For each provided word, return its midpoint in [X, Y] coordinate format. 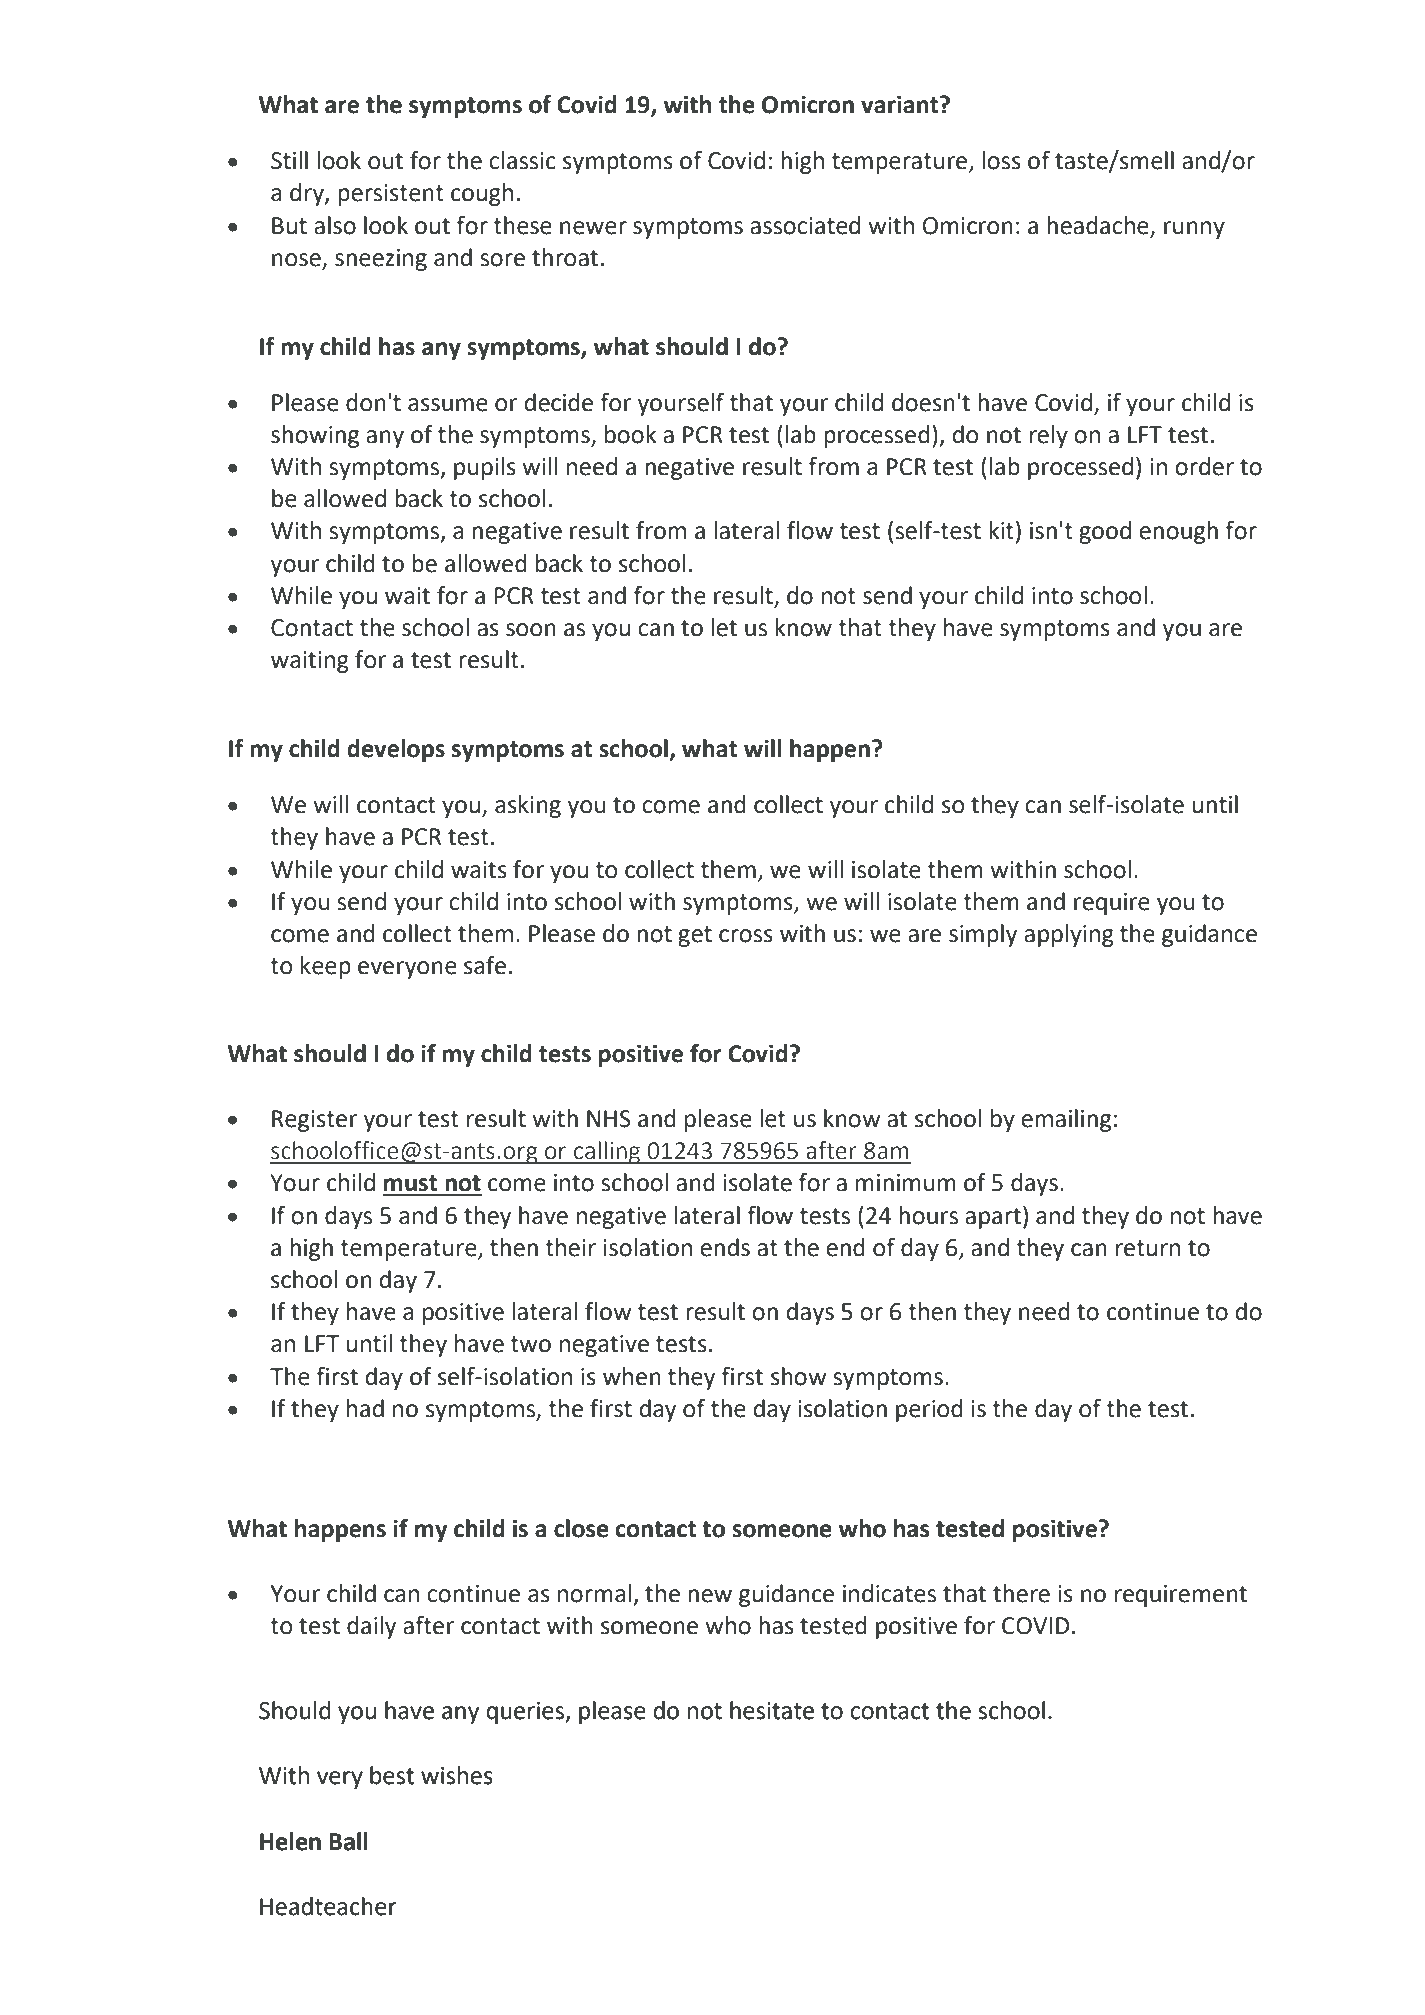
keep [326, 967]
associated [805, 225]
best [392, 1775]
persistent [391, 195]
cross [746, 936]
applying [1069, 935]
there [1021, 1593]
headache [1098, 225]
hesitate [772, 1710]
